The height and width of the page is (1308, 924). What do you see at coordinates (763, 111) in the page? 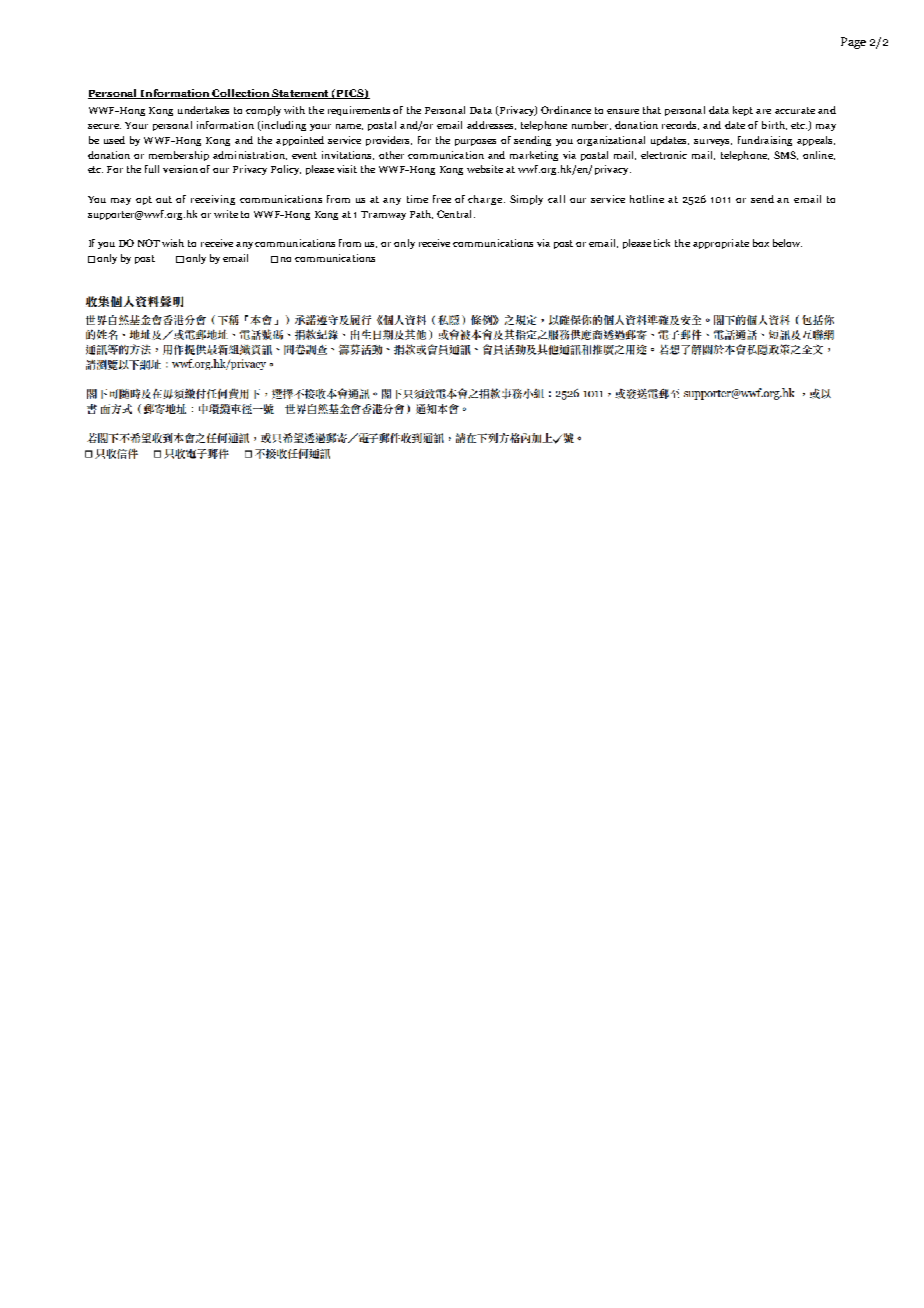
I see `are` at bounding box center [763, 111].
